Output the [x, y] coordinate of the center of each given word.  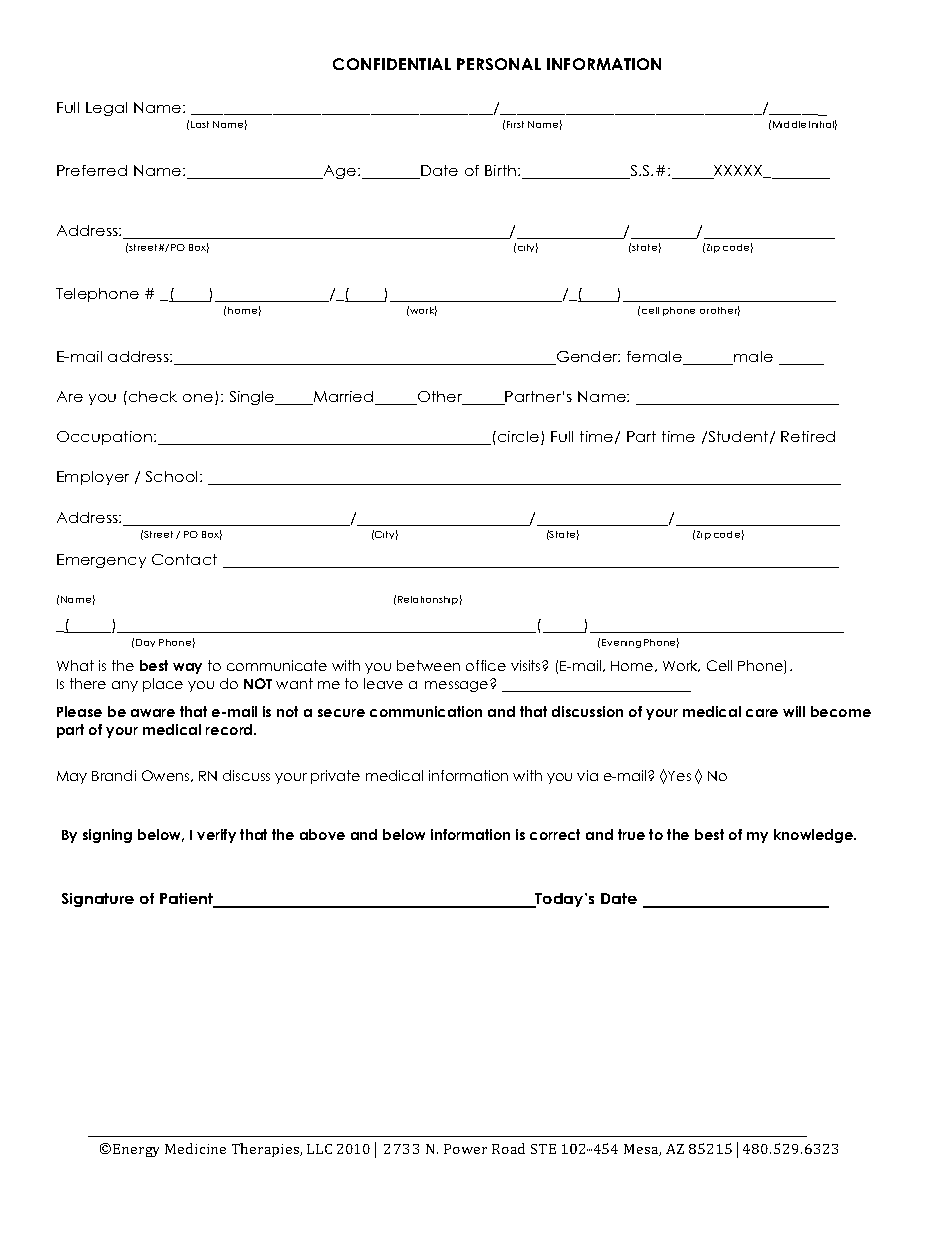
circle [520, 438]
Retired [808, 436]
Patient [188, 900]
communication [426, 711]
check [153, 396]
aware [153, 713]
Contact [184, 559]
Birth [502, 170]
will [794, 711]
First [515, 124]
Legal [106, 109]
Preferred [92, 170]
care [762, 713]
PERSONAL [499, 64]
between [428, 665]
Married [344, 398]
